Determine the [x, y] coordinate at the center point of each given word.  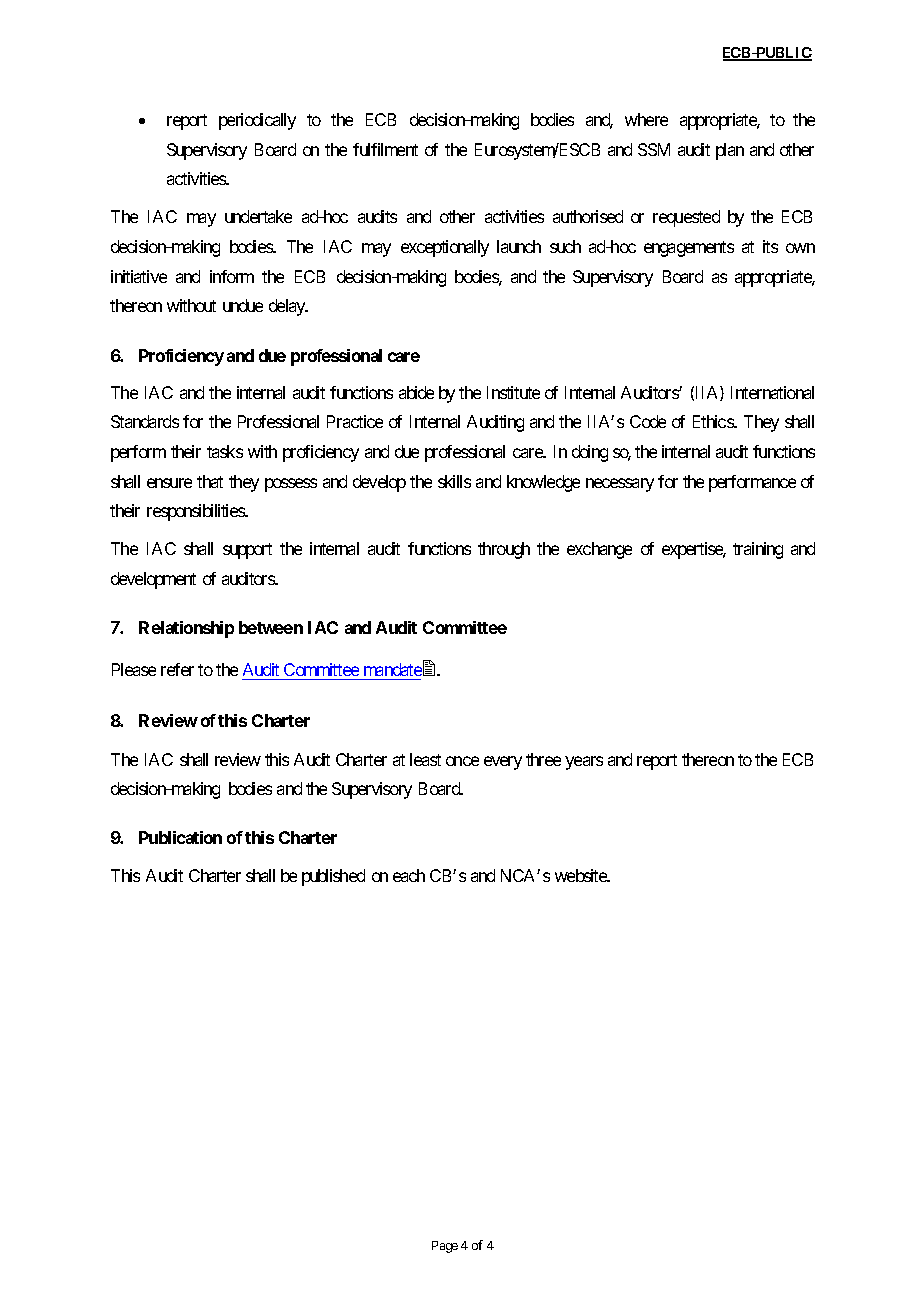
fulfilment [385, 149]
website [581, 875]
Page [445, 1247]
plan [730, 151]
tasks [225, 451]
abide [416, 392]
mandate [393, 669]
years [584, 763]
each [409, 875]
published [333, 877]
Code [648, 421]
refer [177, 669]
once [462, 761]
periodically [257, 121]
